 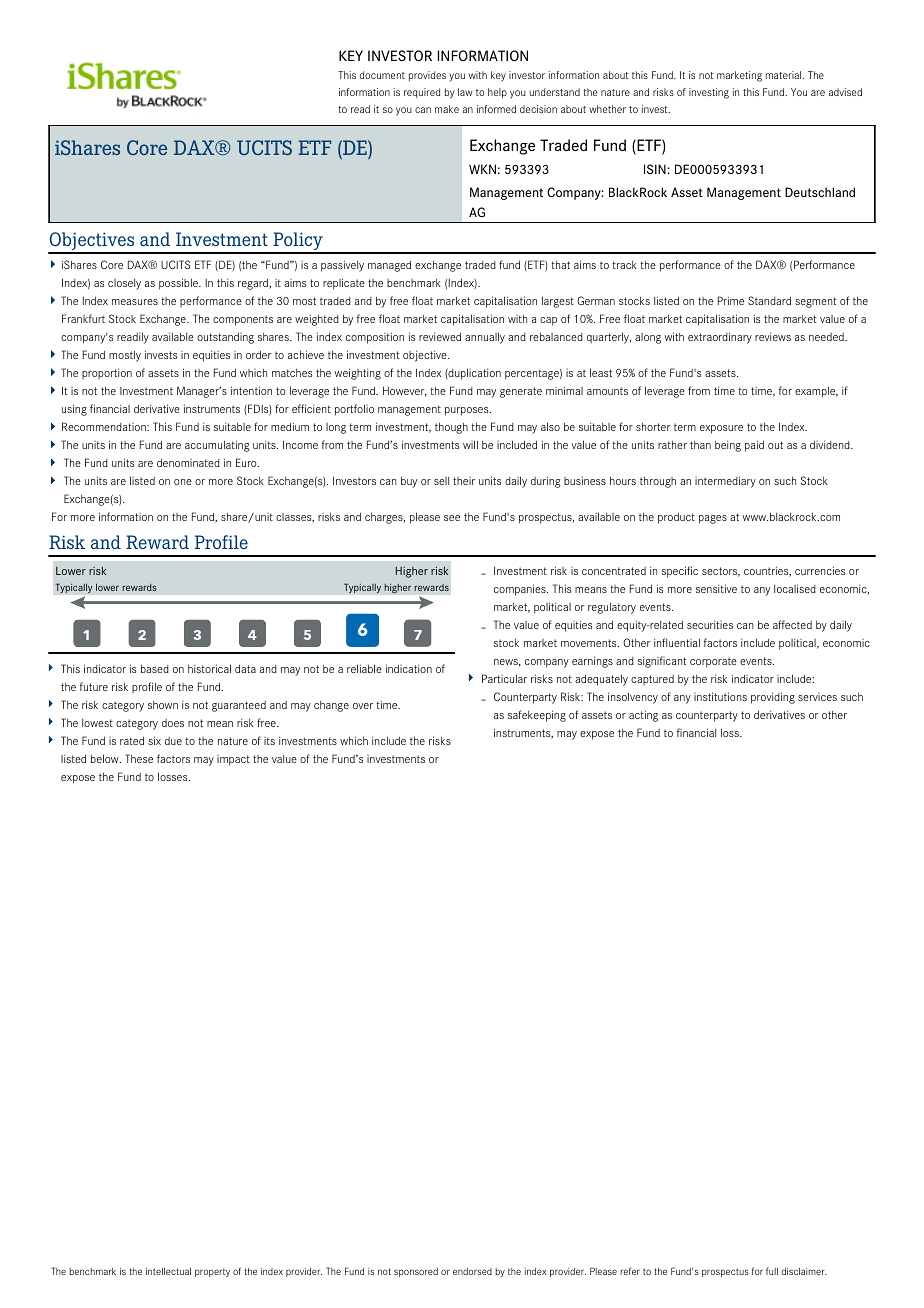 I want to click on safekeeping, so click(x=537, y=716).
